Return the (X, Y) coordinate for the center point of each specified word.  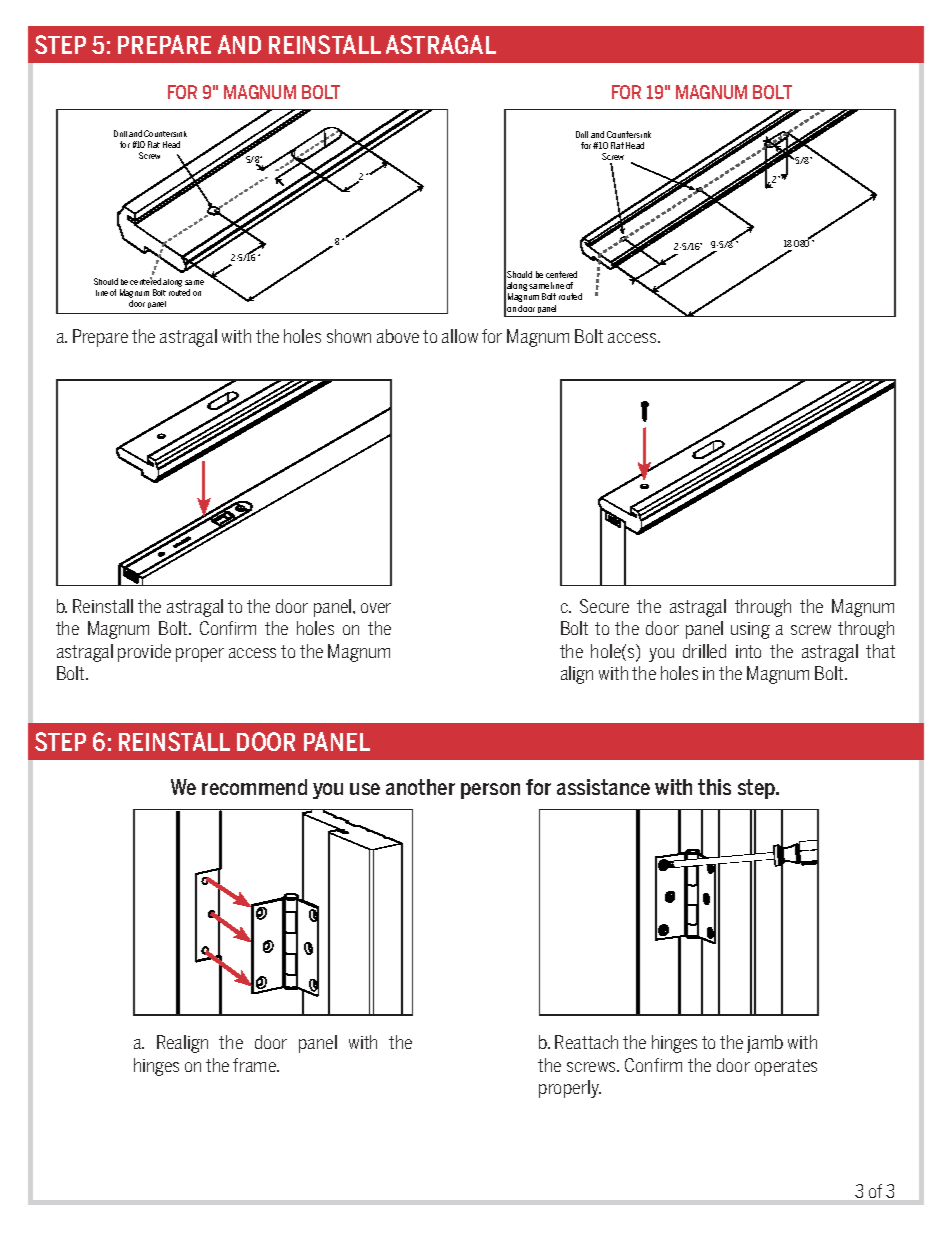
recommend (254, 787)
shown (349, 336)
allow (460, 336)
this (714, 787)
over (376, 608)
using (750, 630)
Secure (604, 606)
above (398, 336)
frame (256, 1065)
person (490, 791)
